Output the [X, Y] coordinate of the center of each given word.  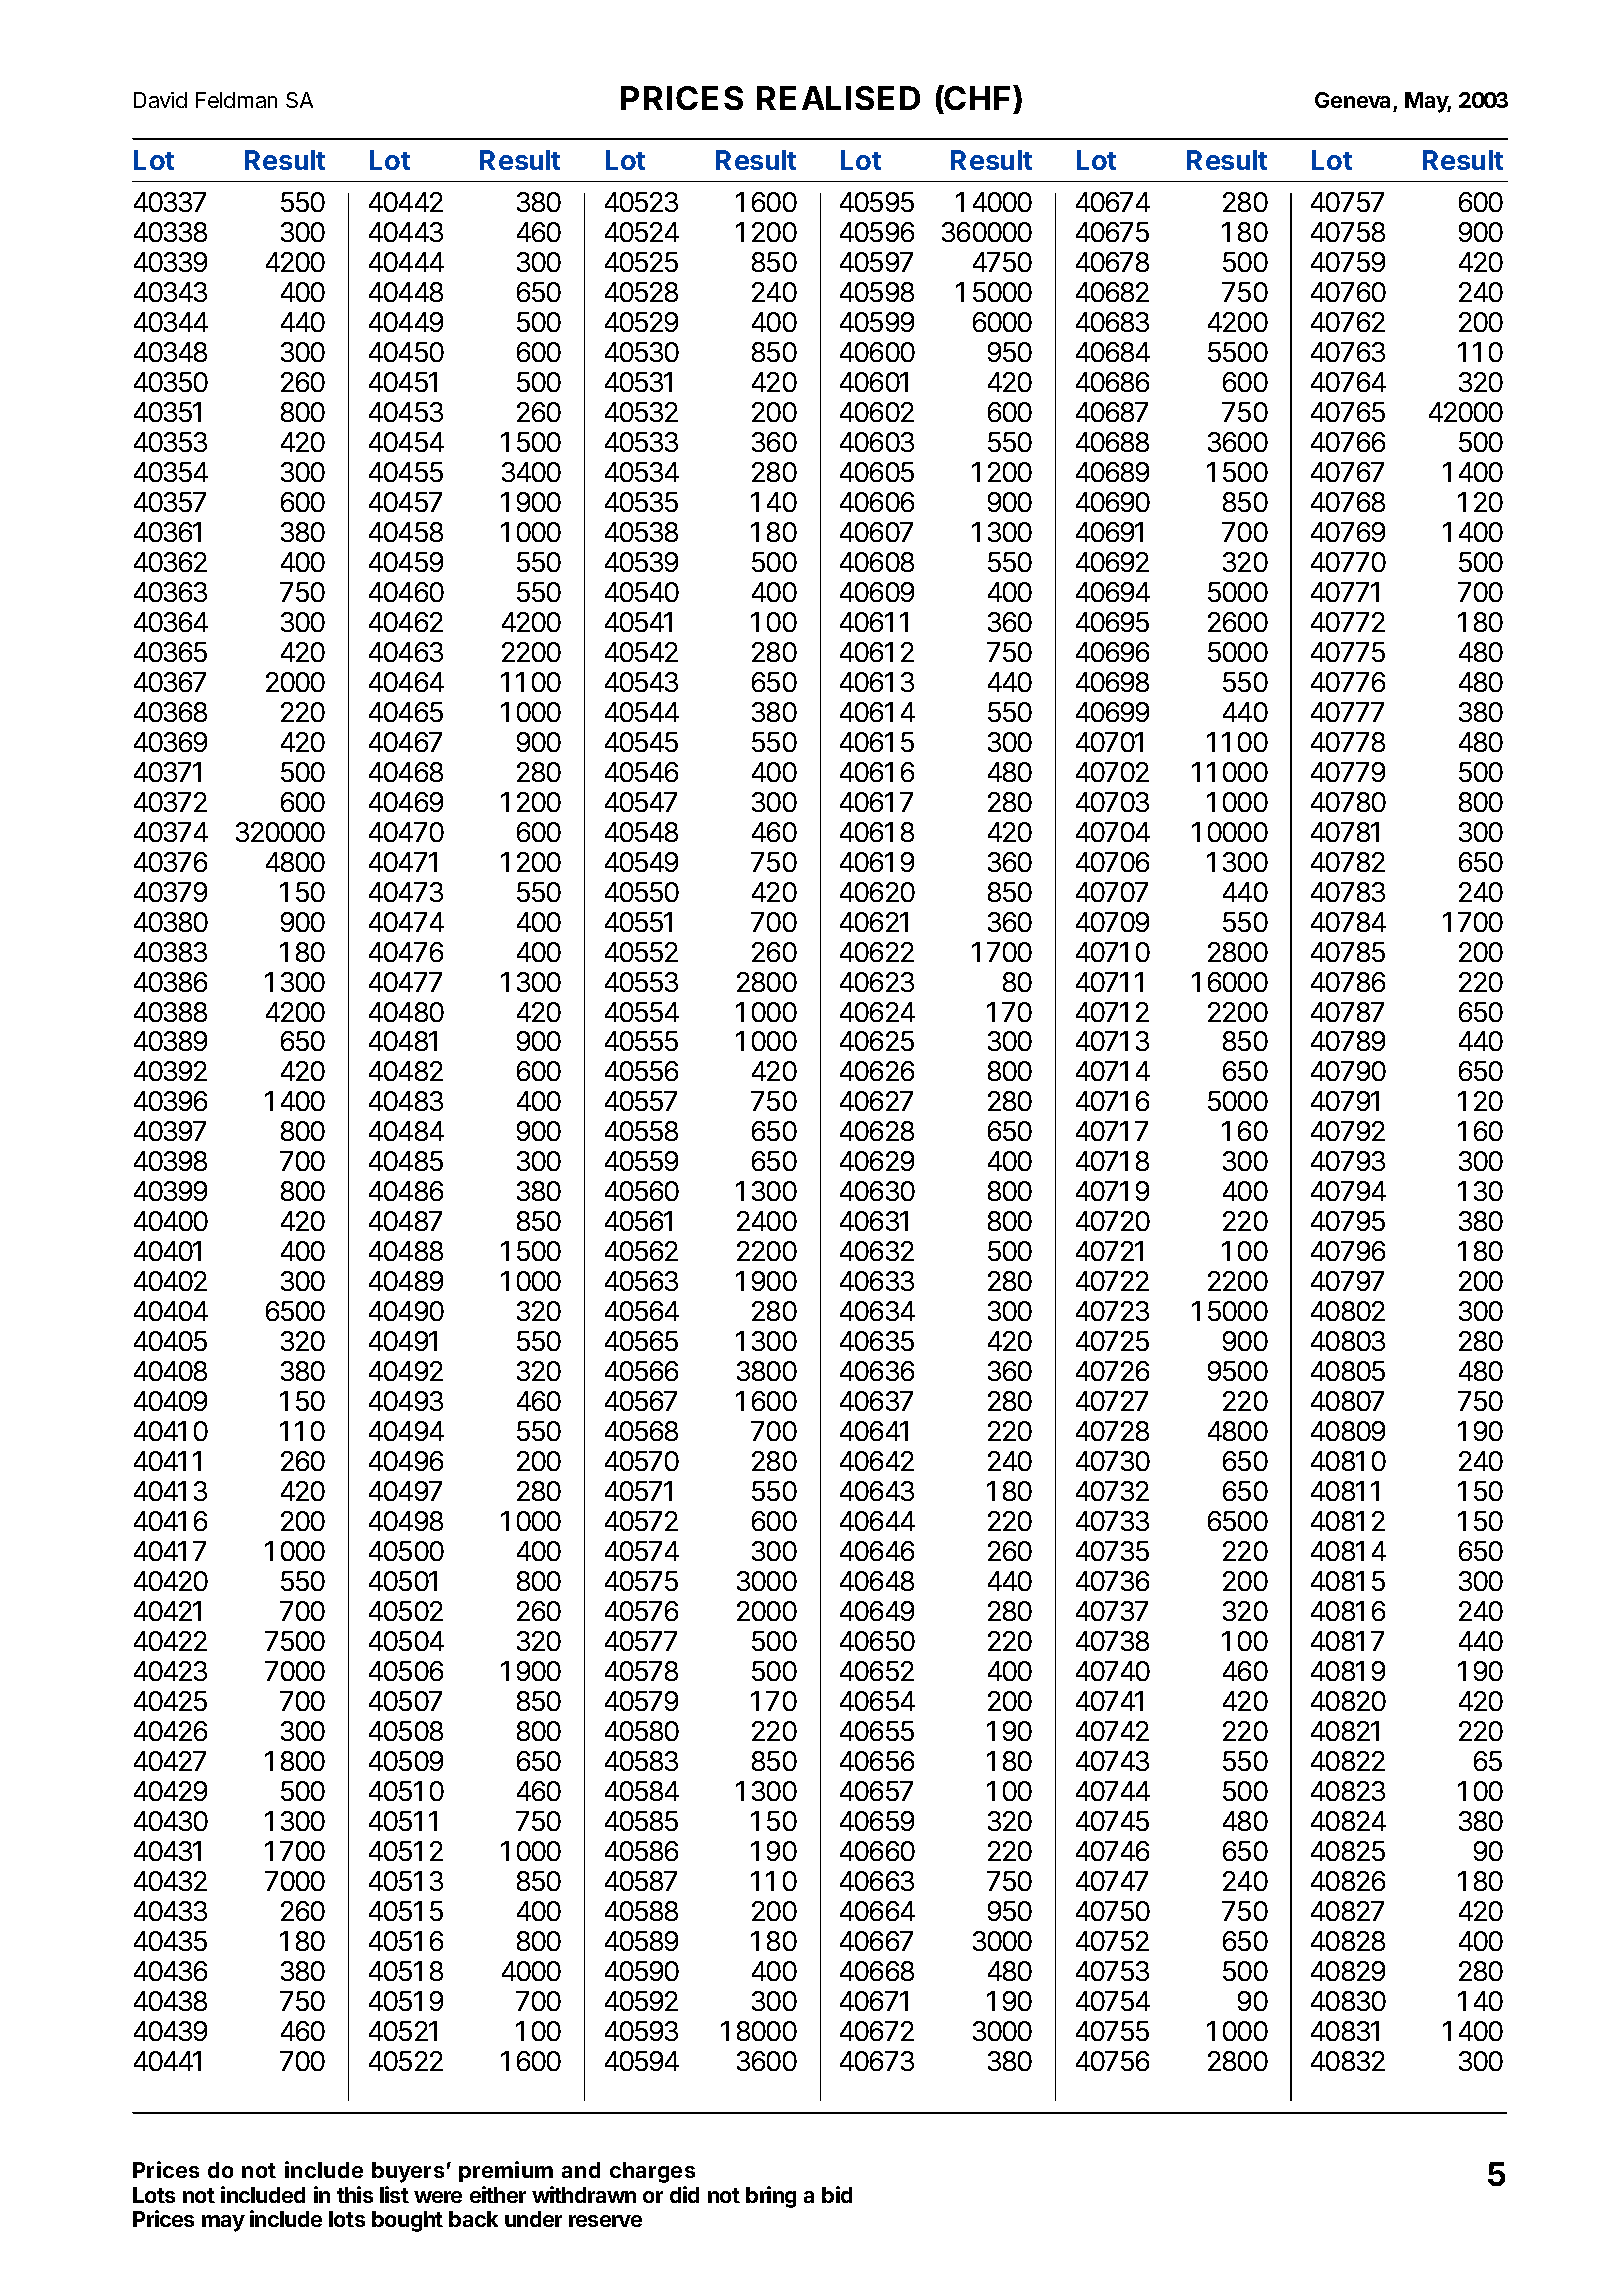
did [684, 2194]
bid [837, 2194]
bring [771, 2197]
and [581, 2170]
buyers [408, 2172]
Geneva [1352, 100]
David [160, 100]
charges [652, 2172]
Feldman [236, 100]
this [355, 2194]
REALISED [838, 98]
